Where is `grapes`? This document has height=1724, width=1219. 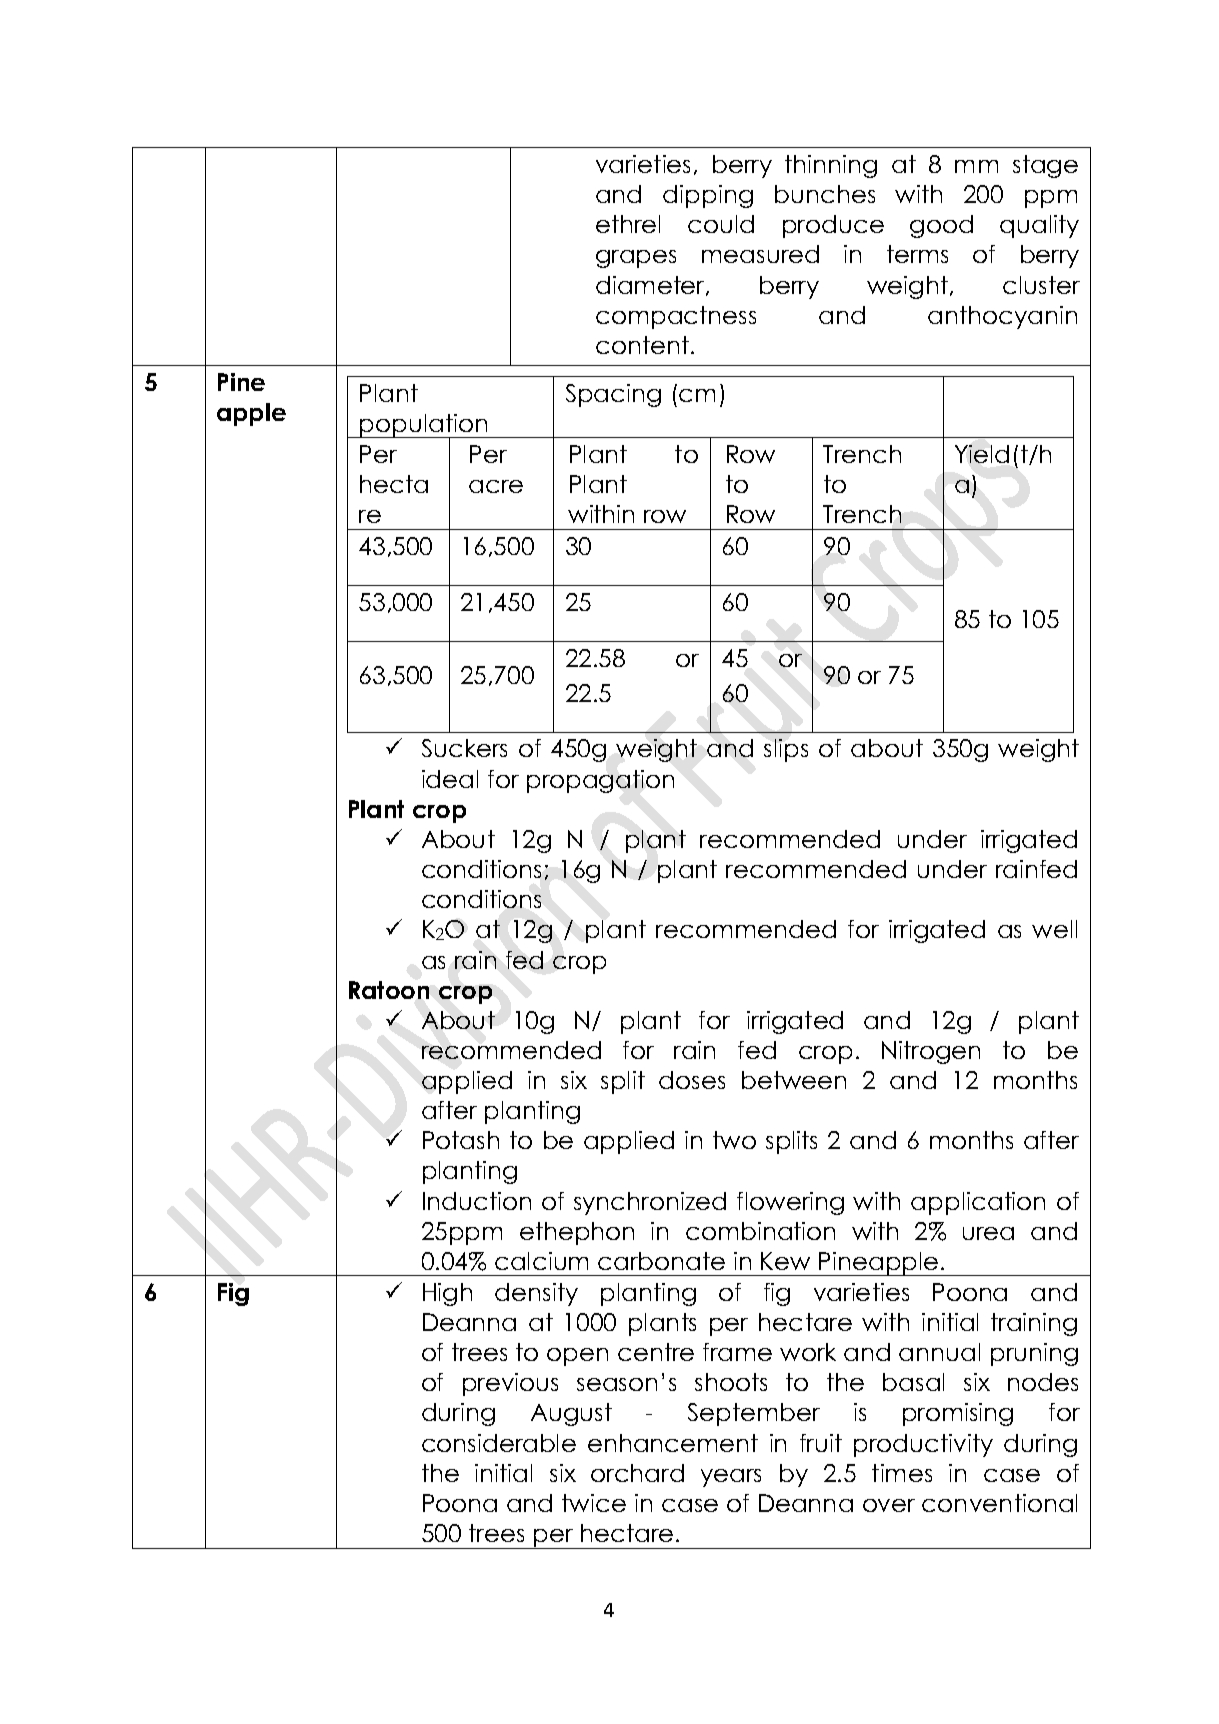
grapes is located at coordinates (636, 259).
